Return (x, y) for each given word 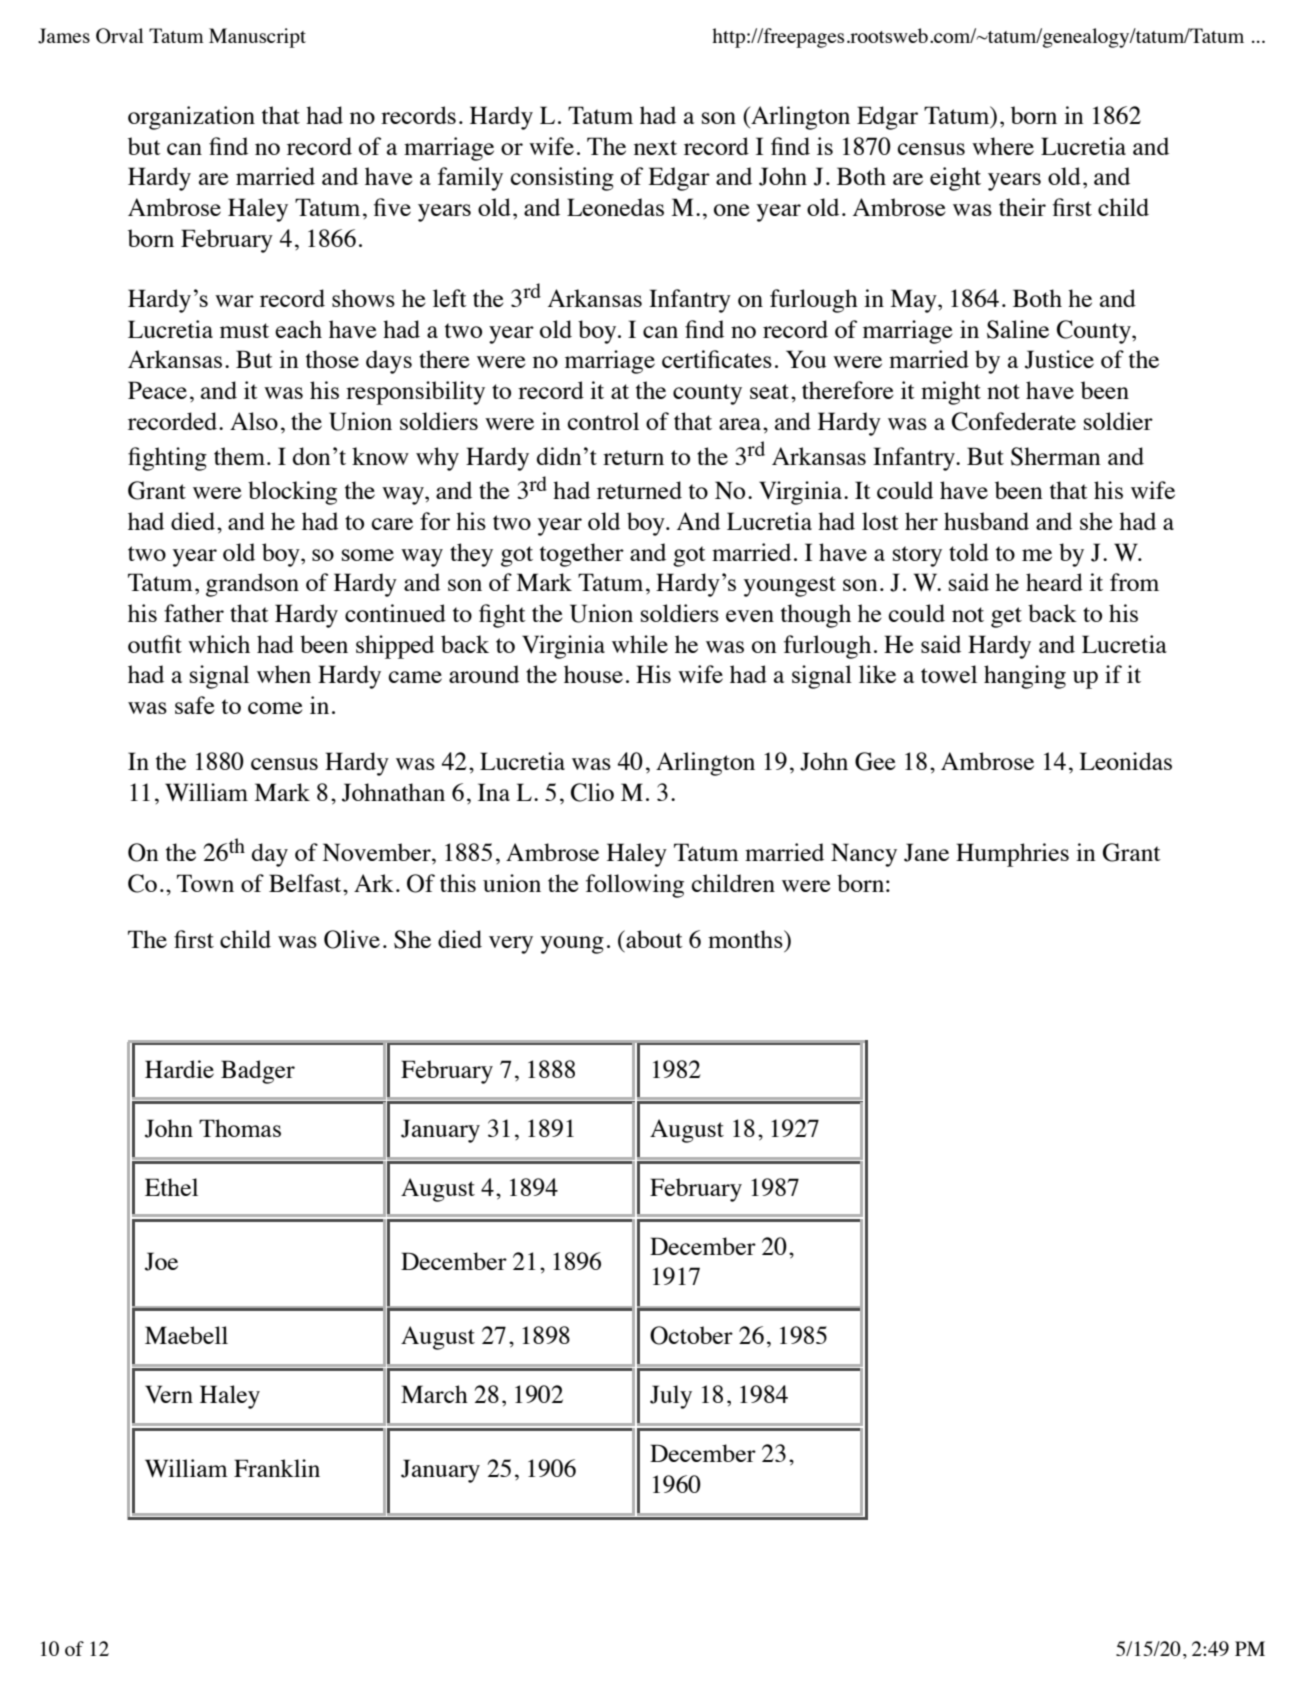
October (691, 1335)
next (655, 147)
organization (191, 118)
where (1003, 146)
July (671, 1397)
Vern (169, 1394)
